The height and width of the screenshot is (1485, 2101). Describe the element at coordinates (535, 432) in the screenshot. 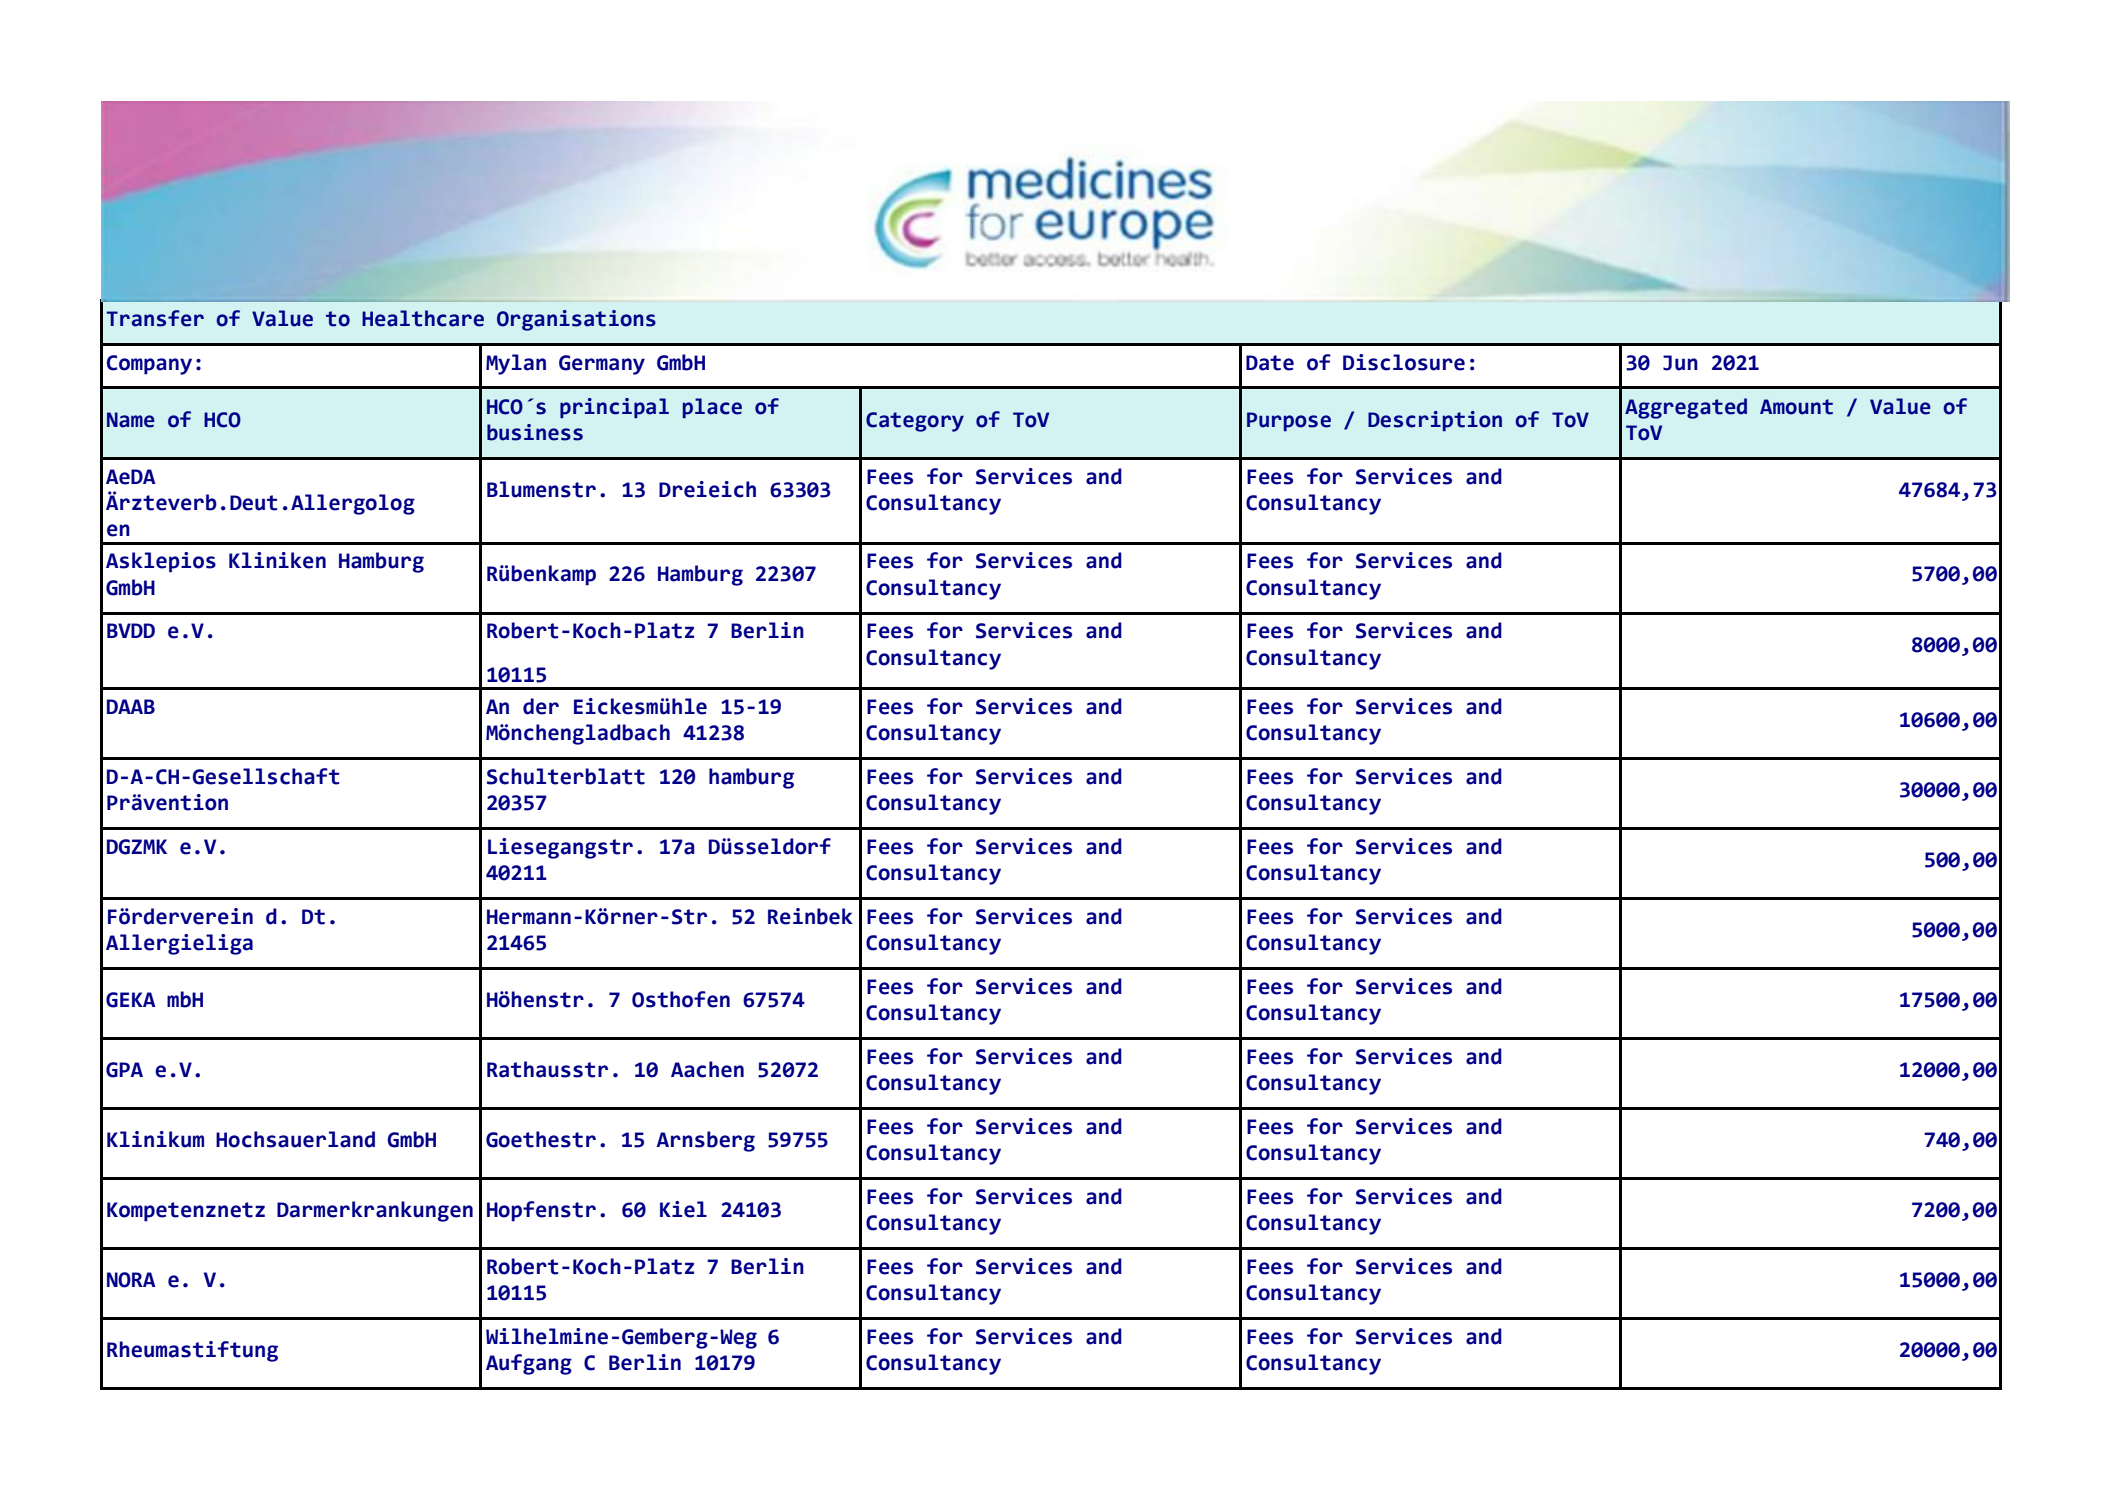

I see `business` at that location.
